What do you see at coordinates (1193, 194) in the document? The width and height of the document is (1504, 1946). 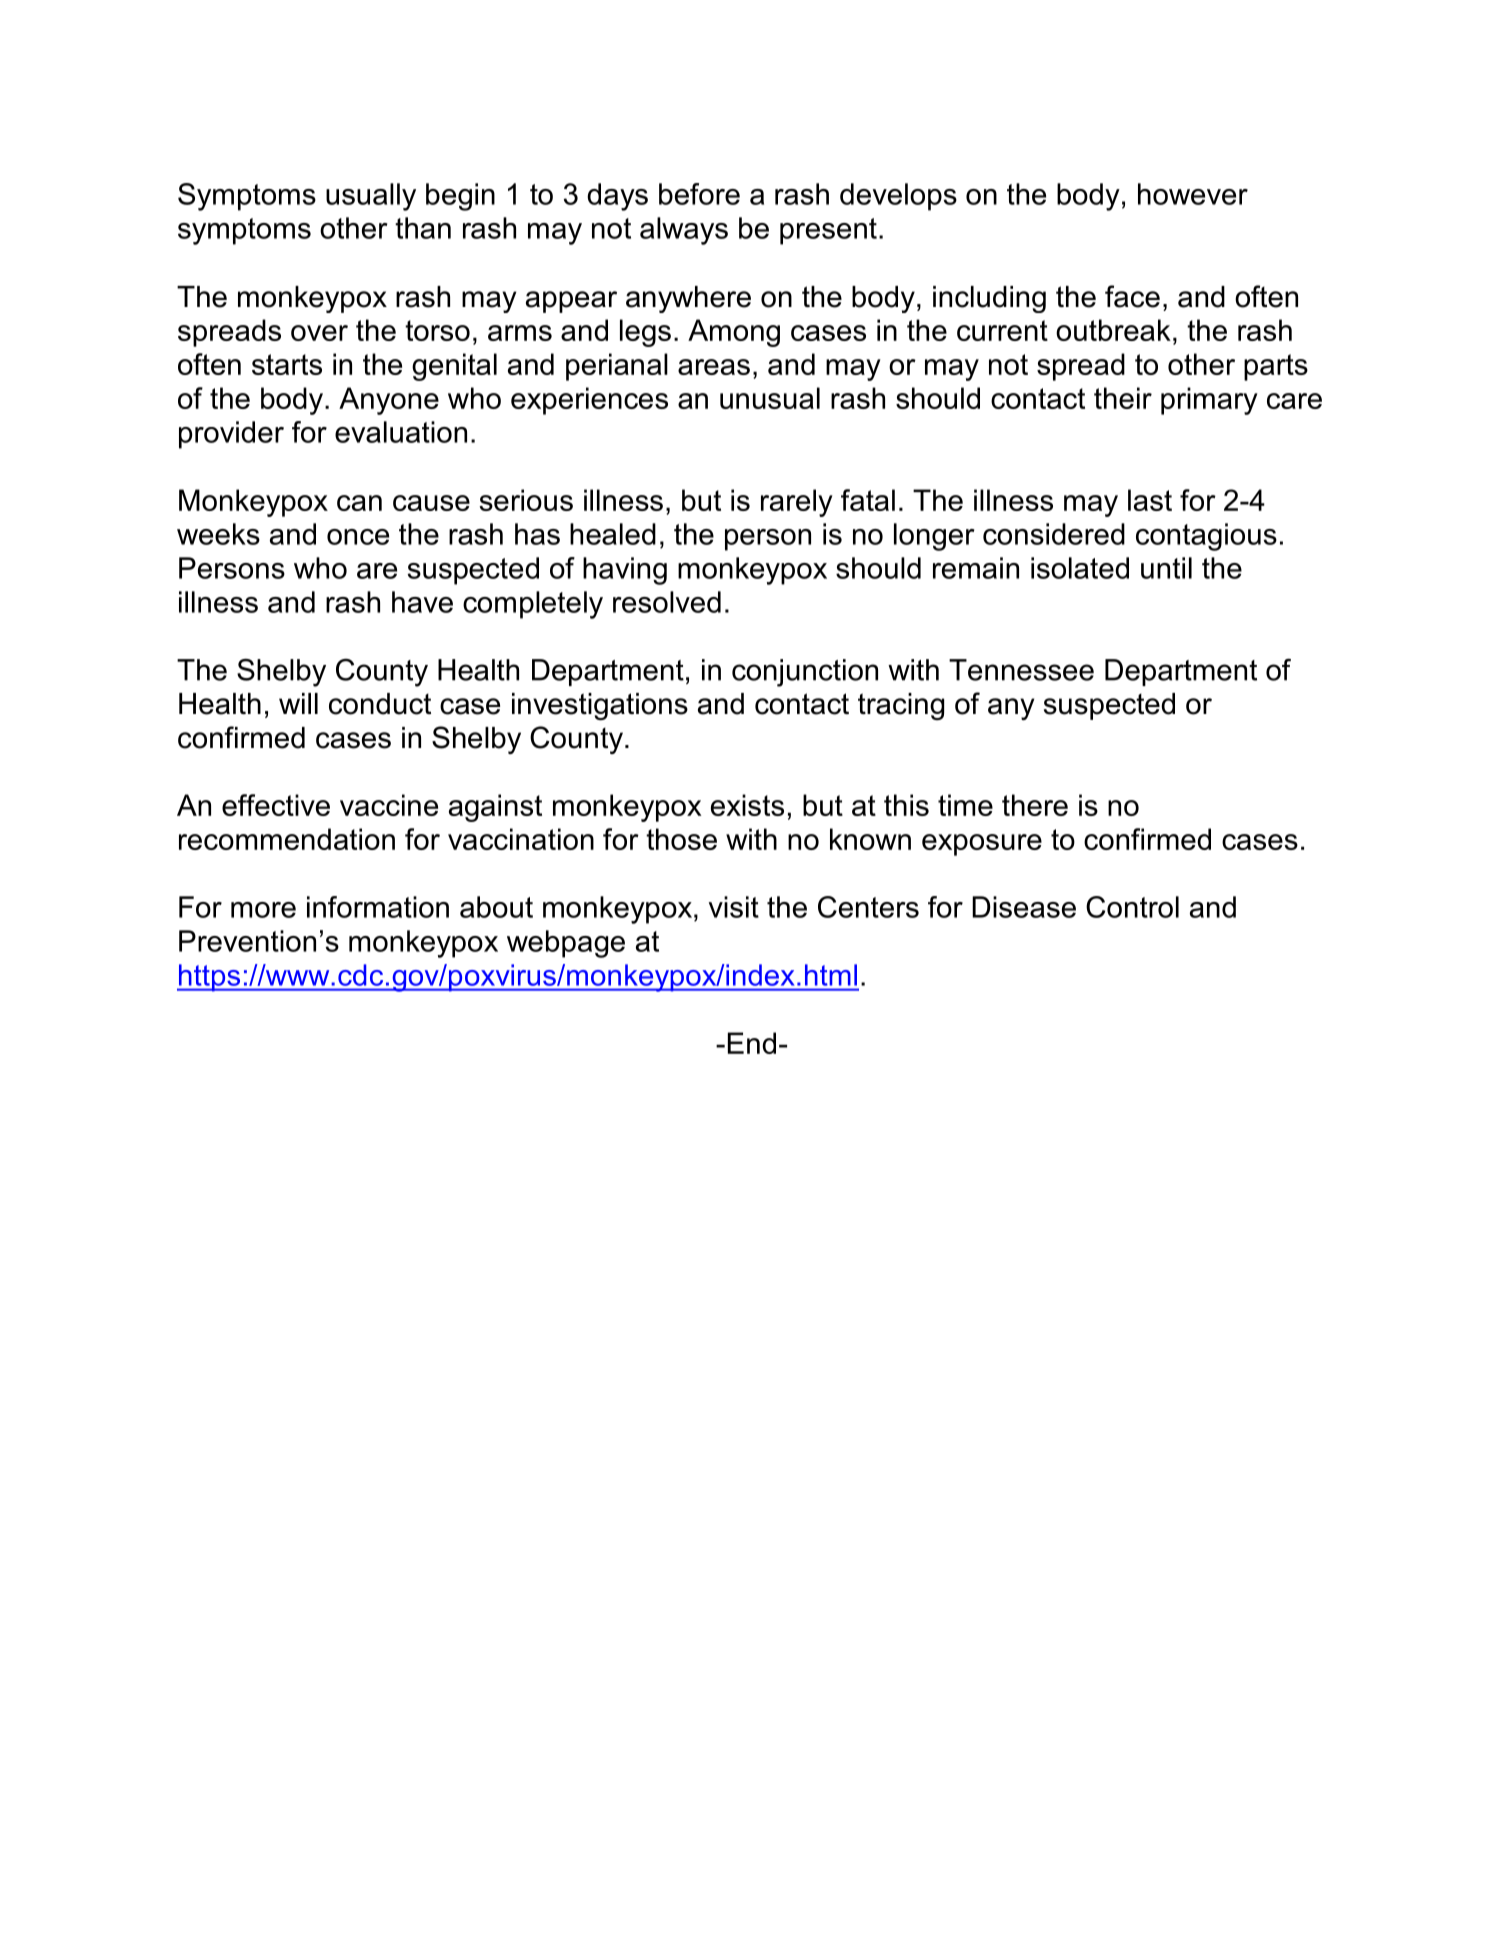 I see `however` at bounding box center [1193, 194].
